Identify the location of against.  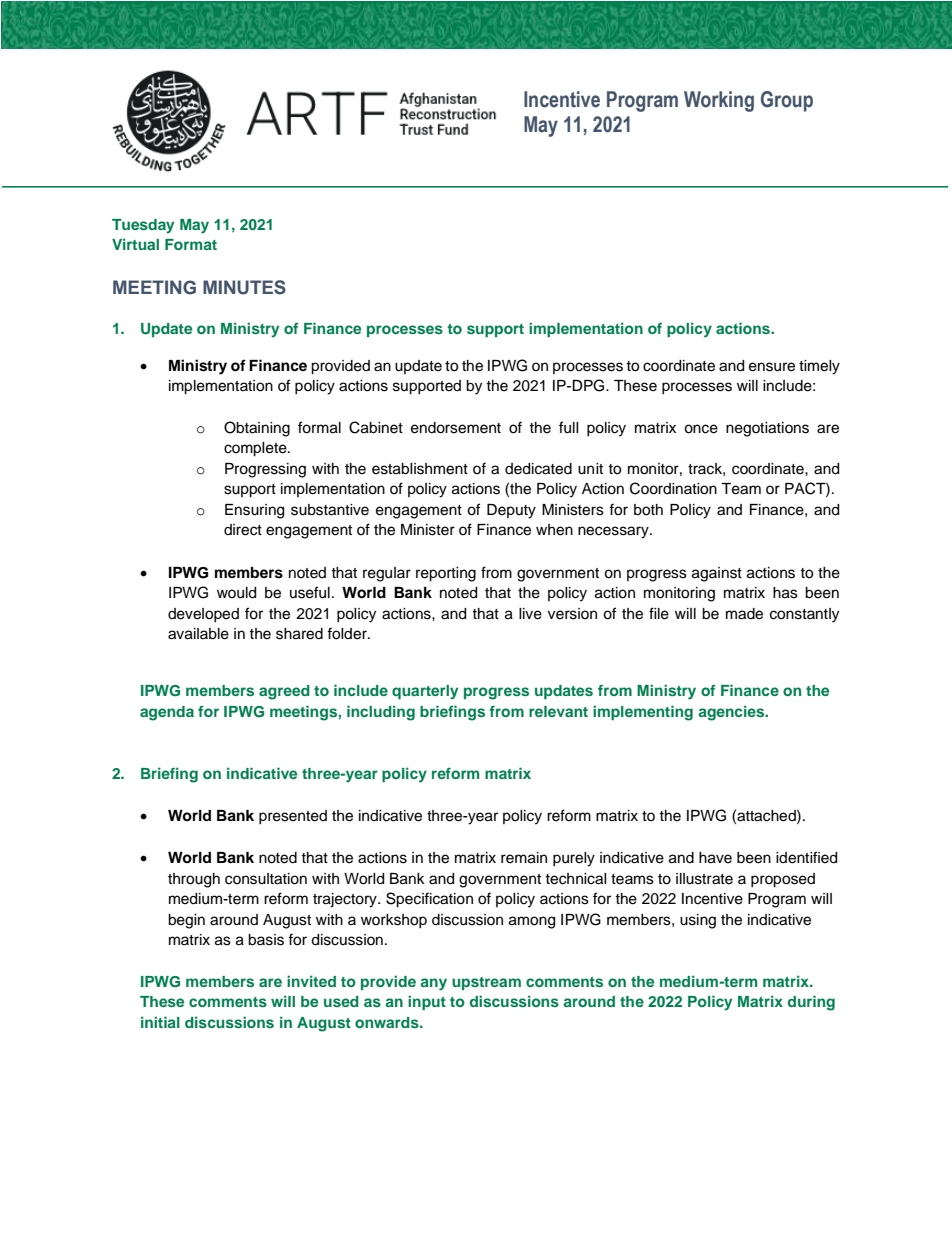
(717, 574).
